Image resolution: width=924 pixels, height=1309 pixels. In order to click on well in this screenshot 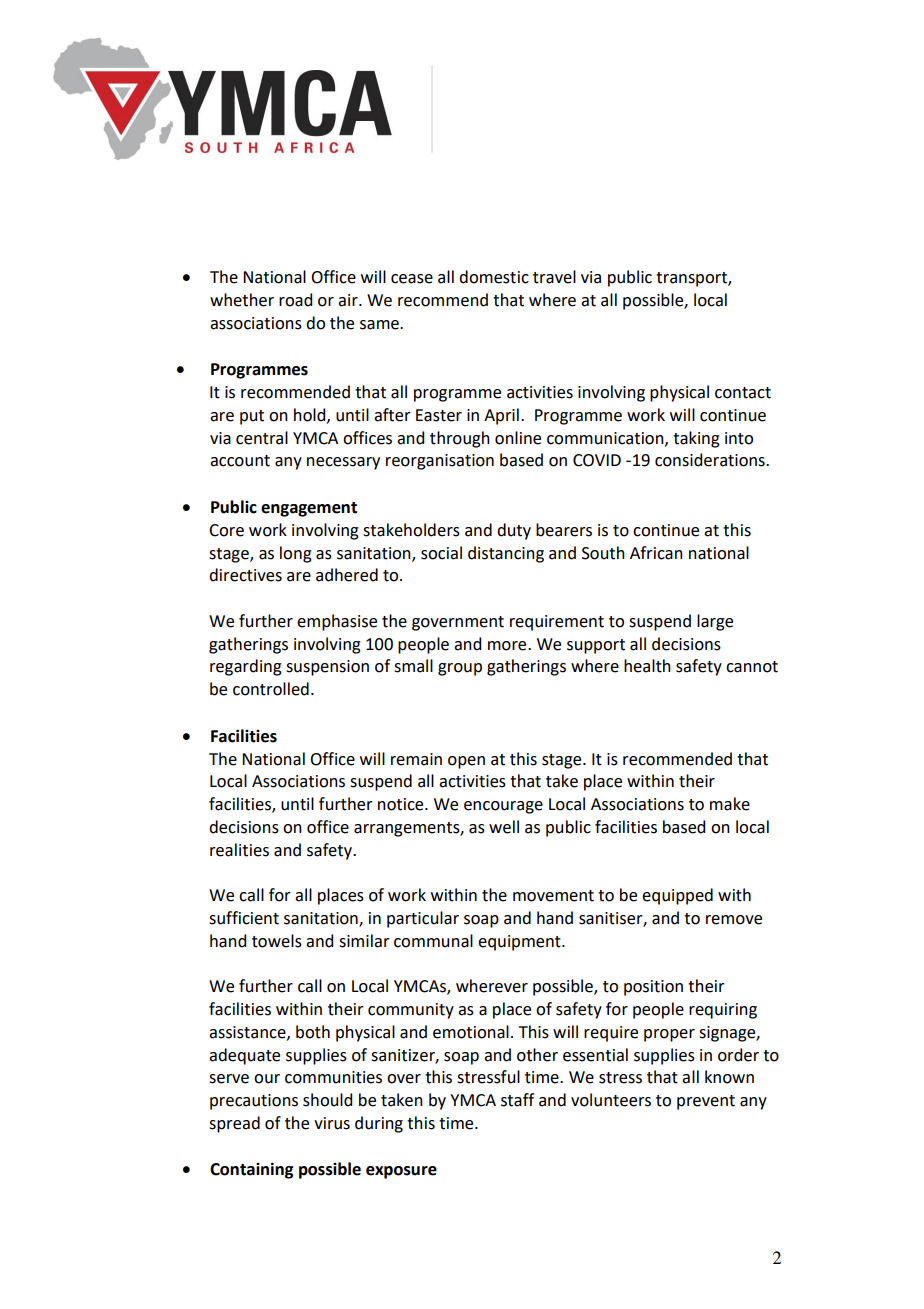, I will do `click(504, 827)`.
